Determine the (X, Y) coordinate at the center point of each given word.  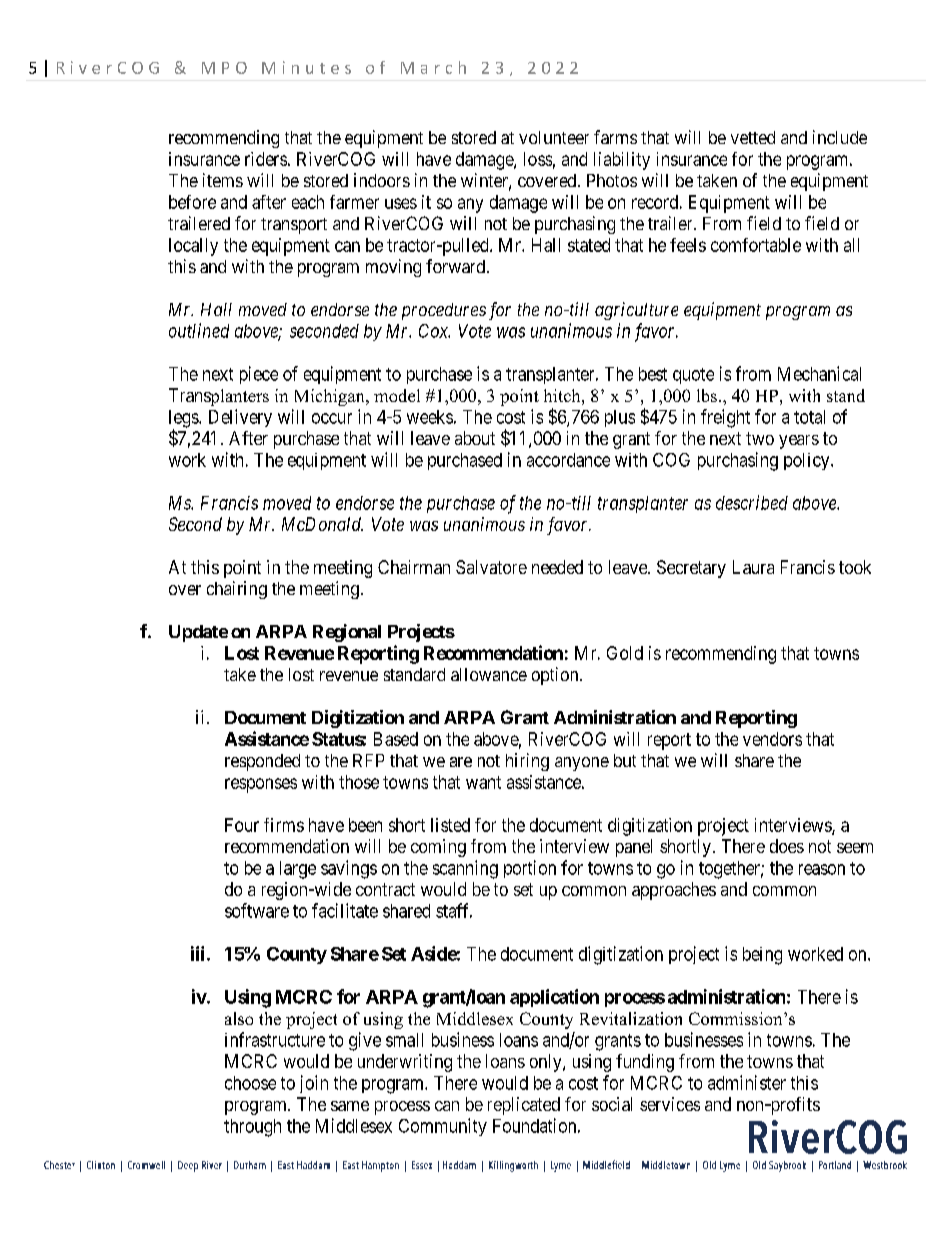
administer (747, 1082)
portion (530, 869)
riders (266, 159)
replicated (524, 1106)
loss (538, 159)
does (787, 846)
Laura (753, 567)
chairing (237, 590)
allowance (489, 674)
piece (259, 375)
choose (250, 1083)
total (809, 417)
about (475, 438)
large (298, 870)
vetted (753, 137)
